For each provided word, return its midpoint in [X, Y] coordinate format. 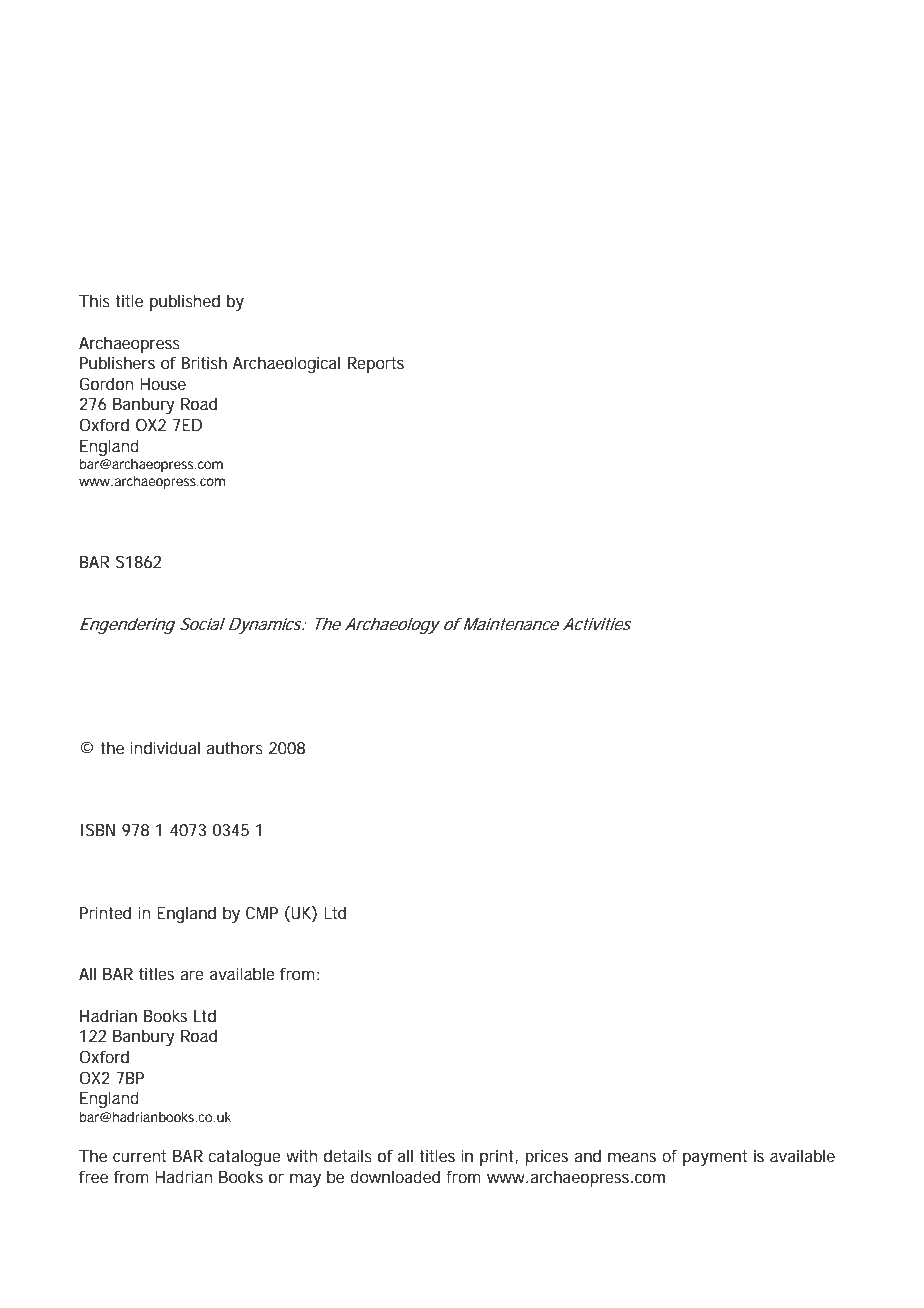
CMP [262, 912]
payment [715, 1158]
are [192, 975]
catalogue [244, 1157]
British [204, 362]
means [632, 1157]
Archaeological [286, 364]
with [302, 1155]
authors [234, 747]
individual [165, 747]
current [139, 1156]
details [348, 1155]
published [185, 302]
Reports [376, 365]
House [163, 384]
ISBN [98, 829]
